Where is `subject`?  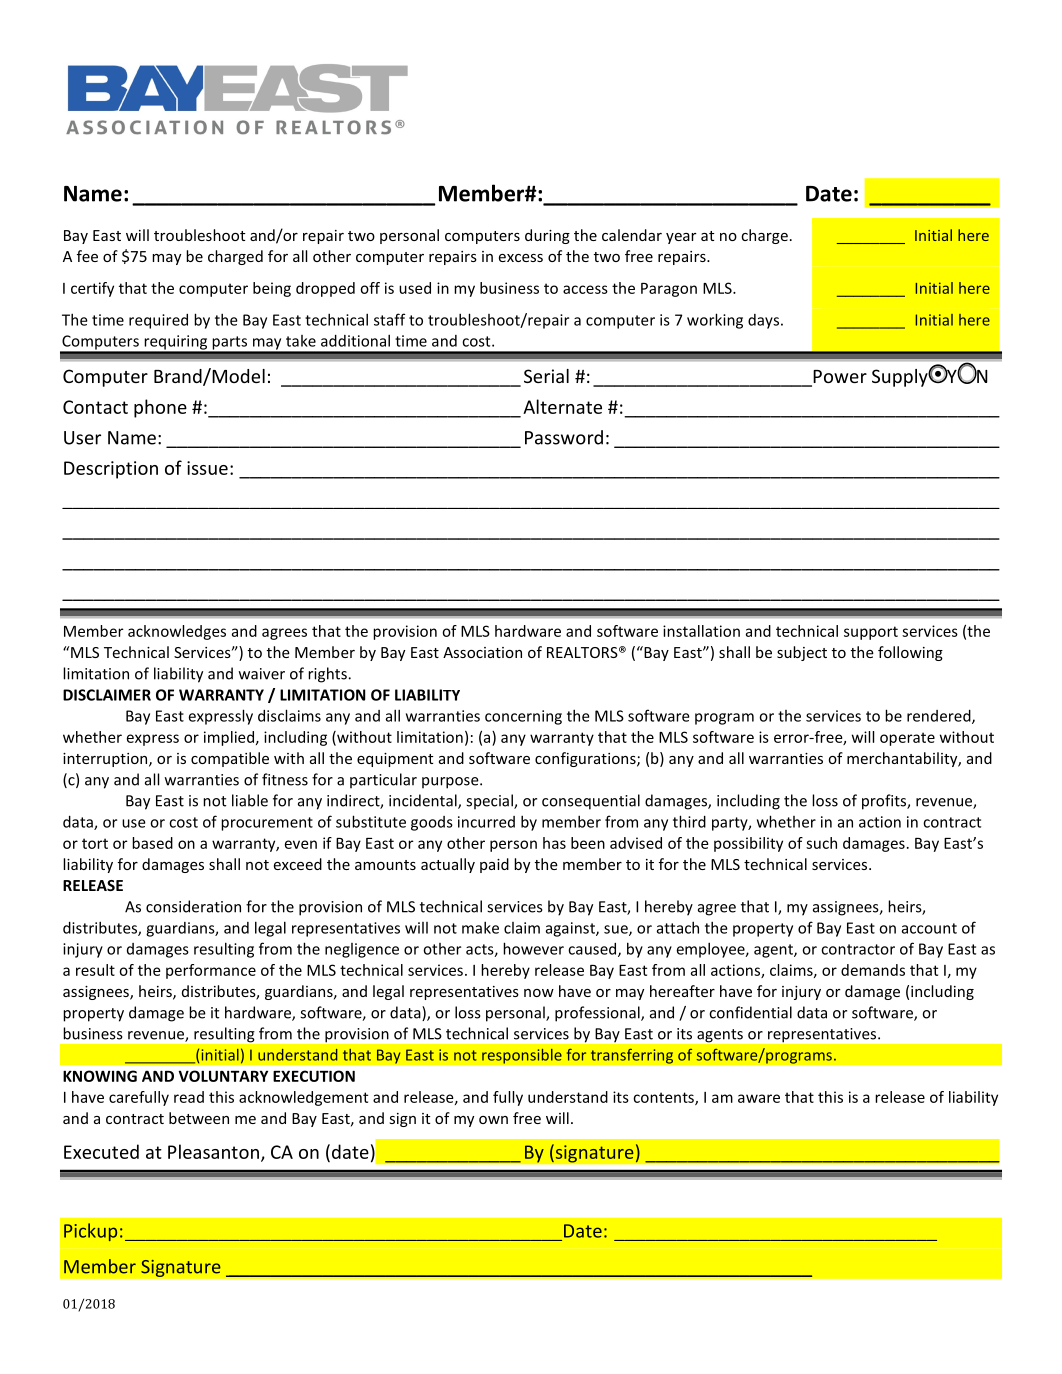
subject is located at coordinates (802, 653).
